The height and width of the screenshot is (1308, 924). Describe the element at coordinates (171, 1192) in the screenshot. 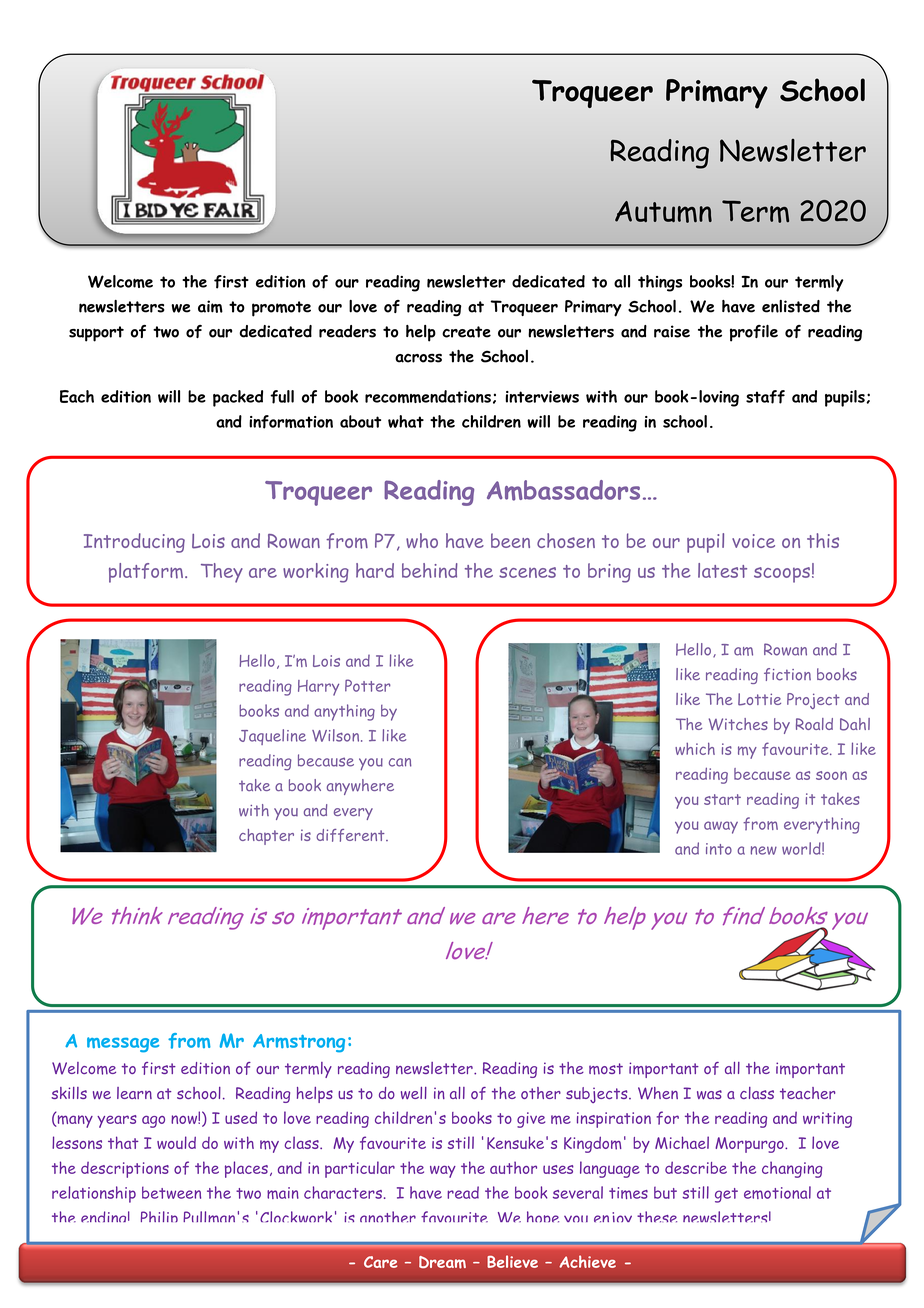

I see `between` at that location.
